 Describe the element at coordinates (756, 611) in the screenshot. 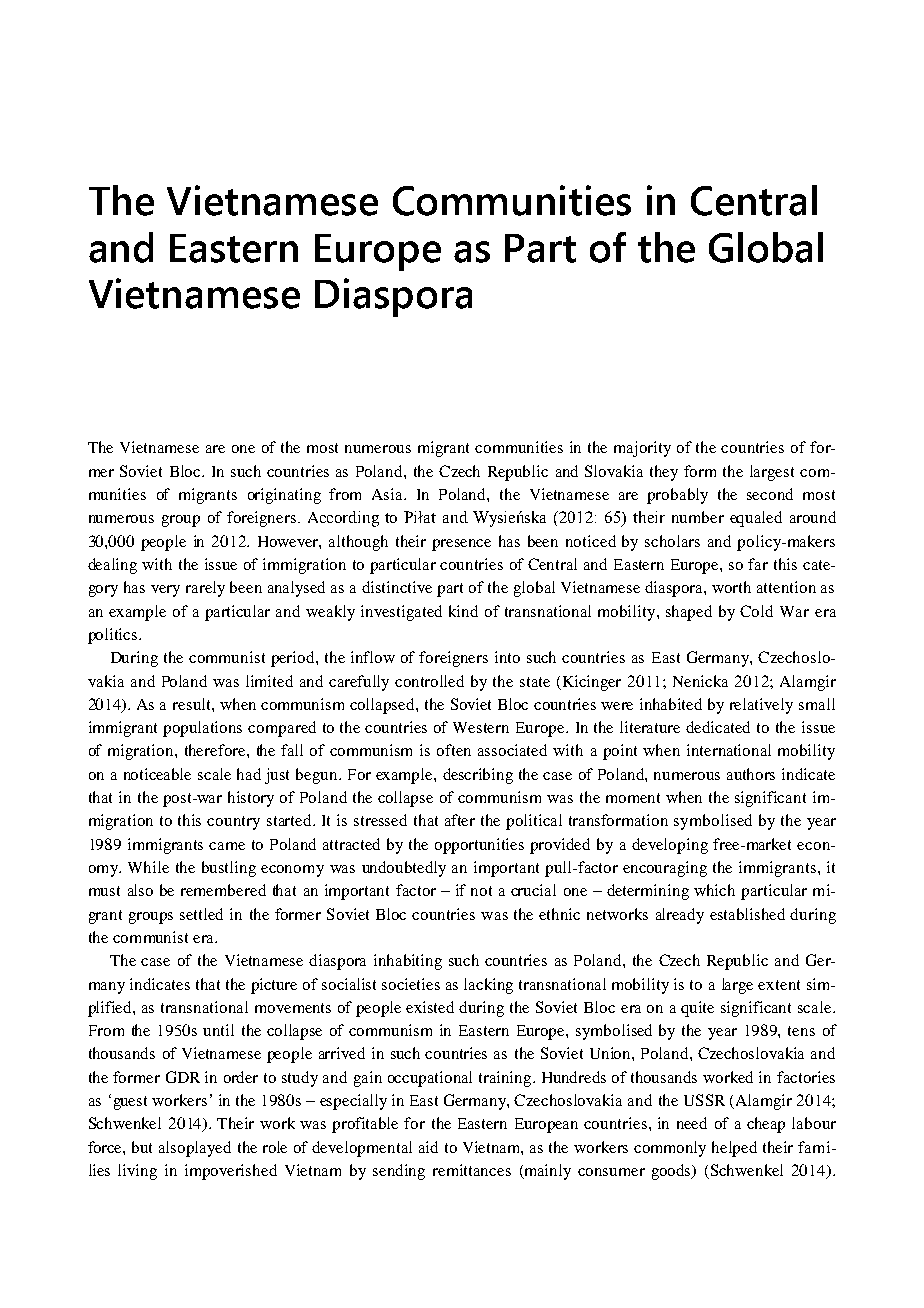

I see `Cold` at that location.
